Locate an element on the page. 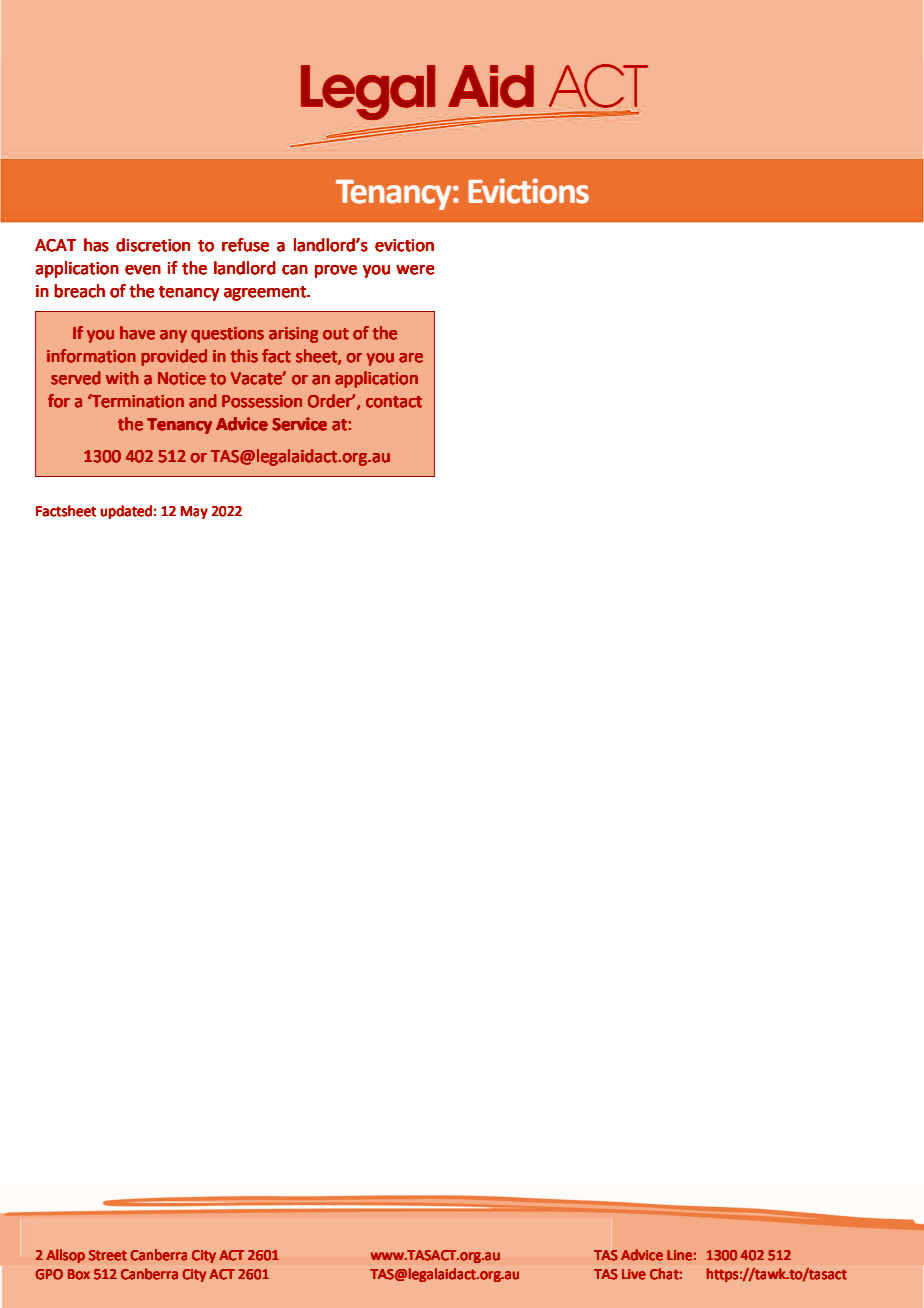 This document has height=1308, width=924. even is located at coordinates (143, 270).
